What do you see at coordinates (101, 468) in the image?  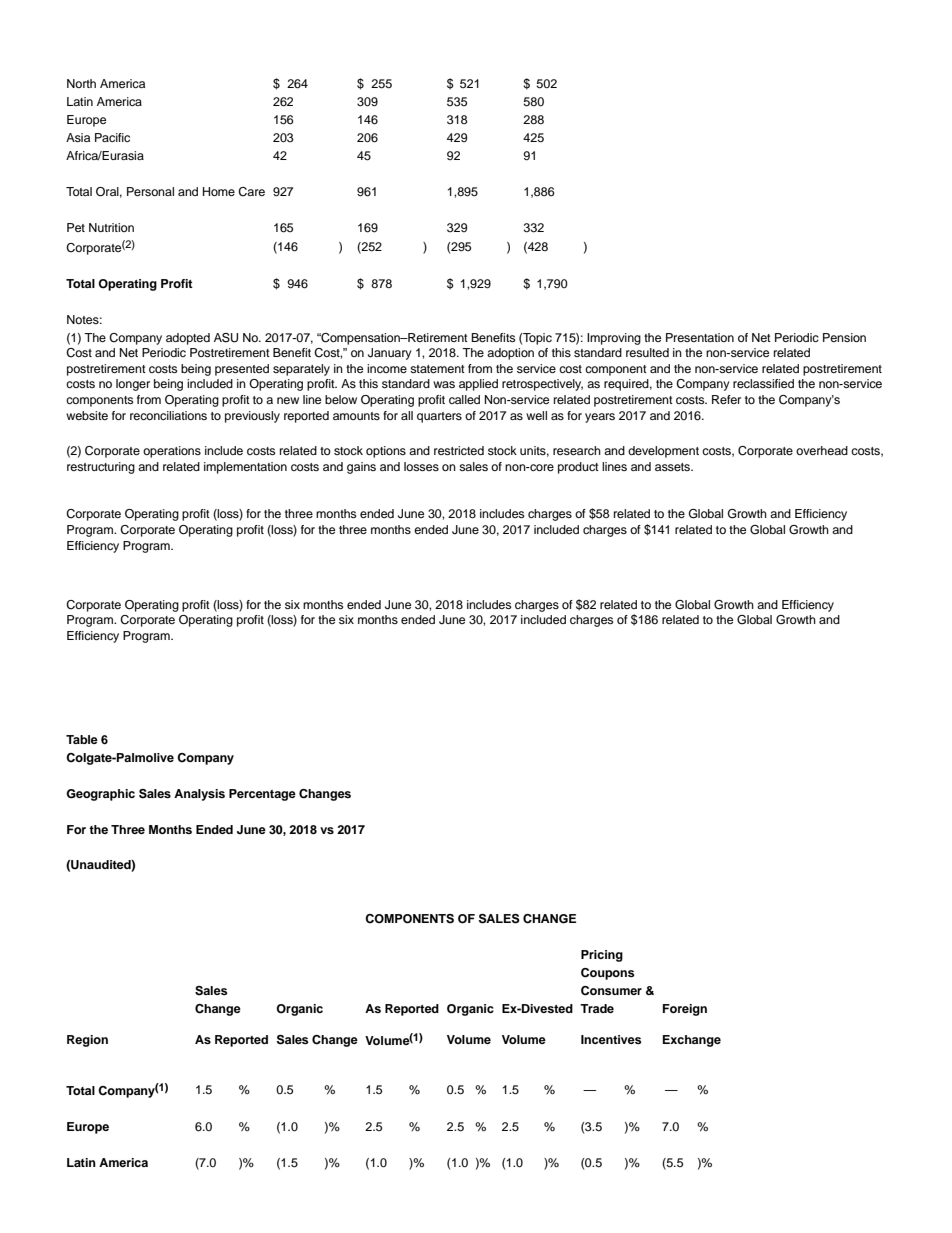 I see `restructuring` at bounding box center [101, 468].
